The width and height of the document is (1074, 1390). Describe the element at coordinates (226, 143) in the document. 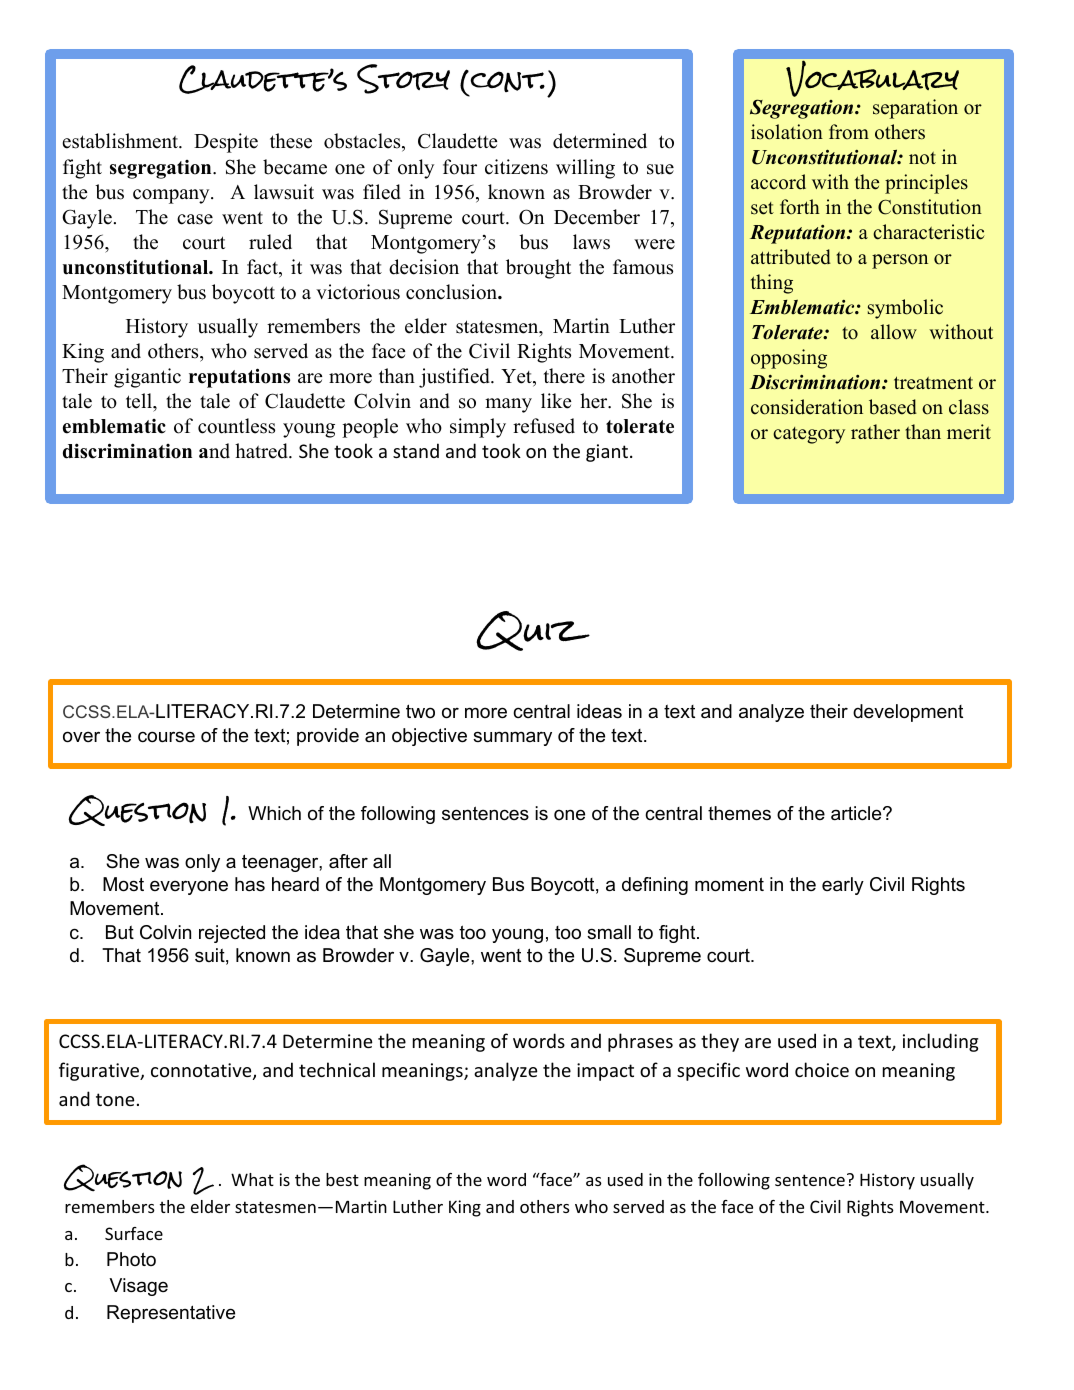

I see `Despite` at that location.
